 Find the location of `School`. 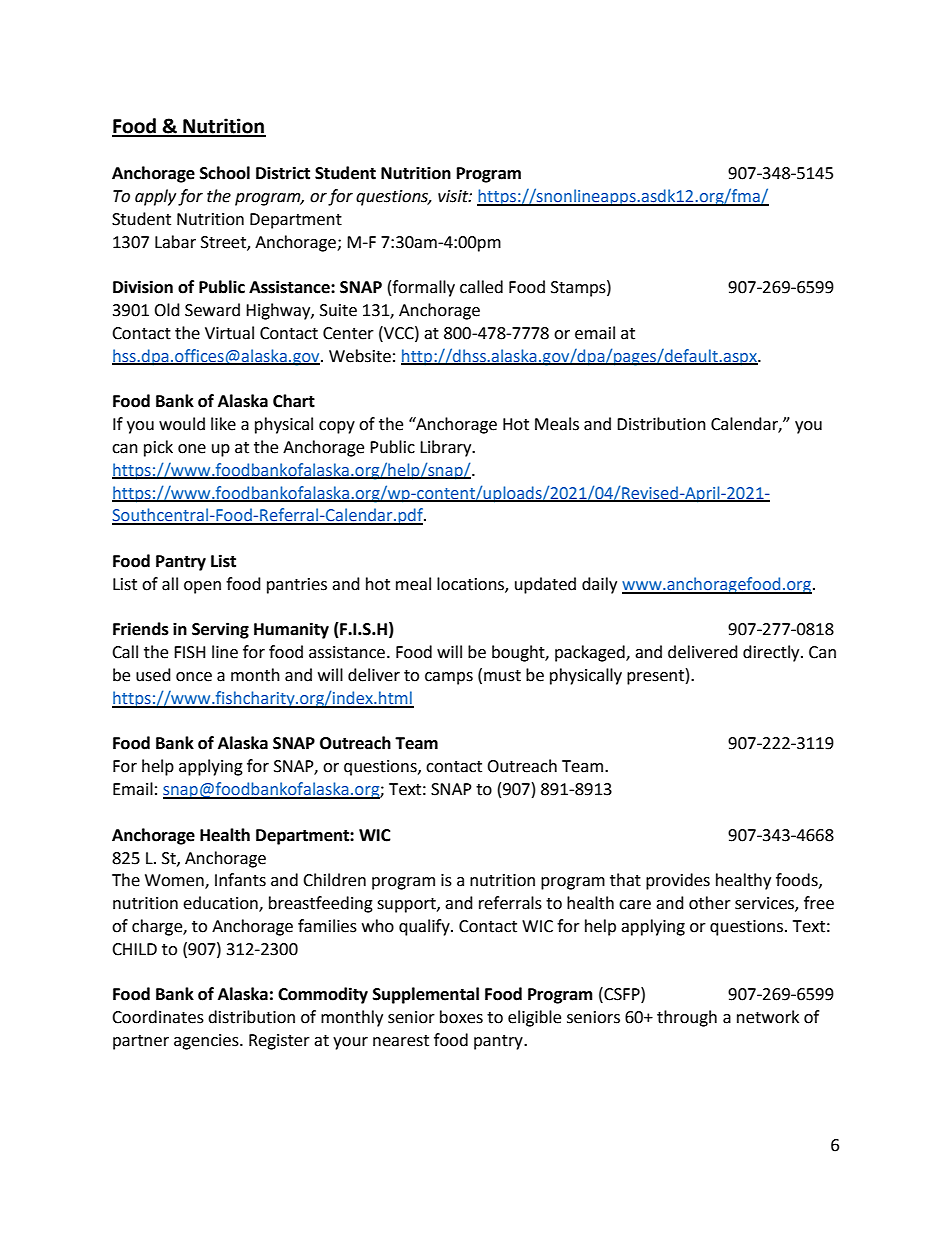

School is located at coordinates (225, 173).
